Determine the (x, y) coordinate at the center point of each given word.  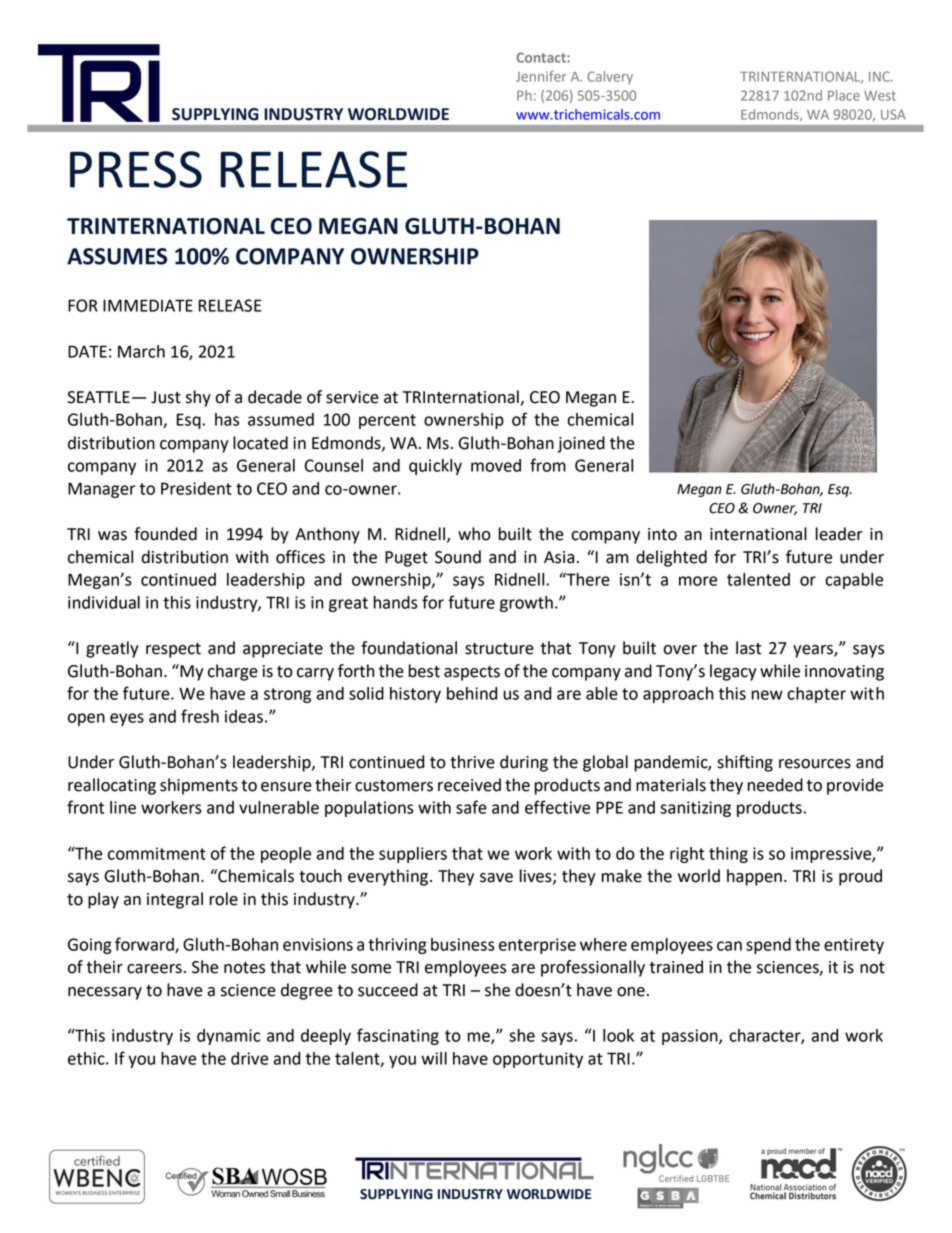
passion (691, 1037)
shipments (199, 786)
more (698, 581)
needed (775, 785)
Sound (458, 557)
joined (581, 444)
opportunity (538, 1060)
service (352, 397)
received (469, 785)
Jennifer (541, 76)
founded (165, 534)
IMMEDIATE (148, 305)
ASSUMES (117, 256)
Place (844, 95)
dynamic (228, 1037)
